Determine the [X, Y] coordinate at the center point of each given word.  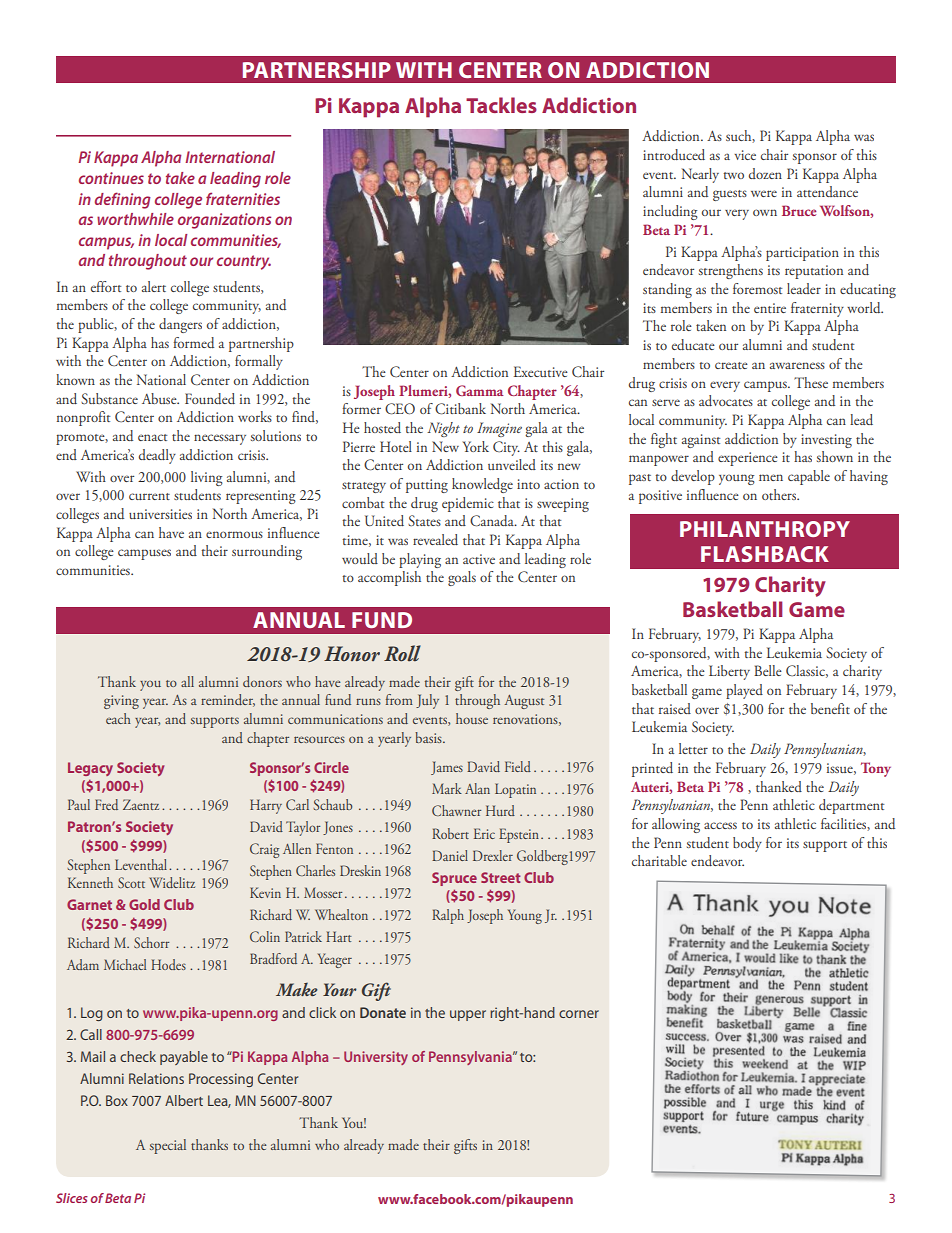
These [811, 382]
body [747, 844]
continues [111, 178]
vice [745, 155]
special [168, 1146]
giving [121, 702]
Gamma [480, 390]
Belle [768, 670]
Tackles [501, 105]
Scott [131, 882]
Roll [402, 653]
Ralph [448, 916]
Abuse [160, 398]
